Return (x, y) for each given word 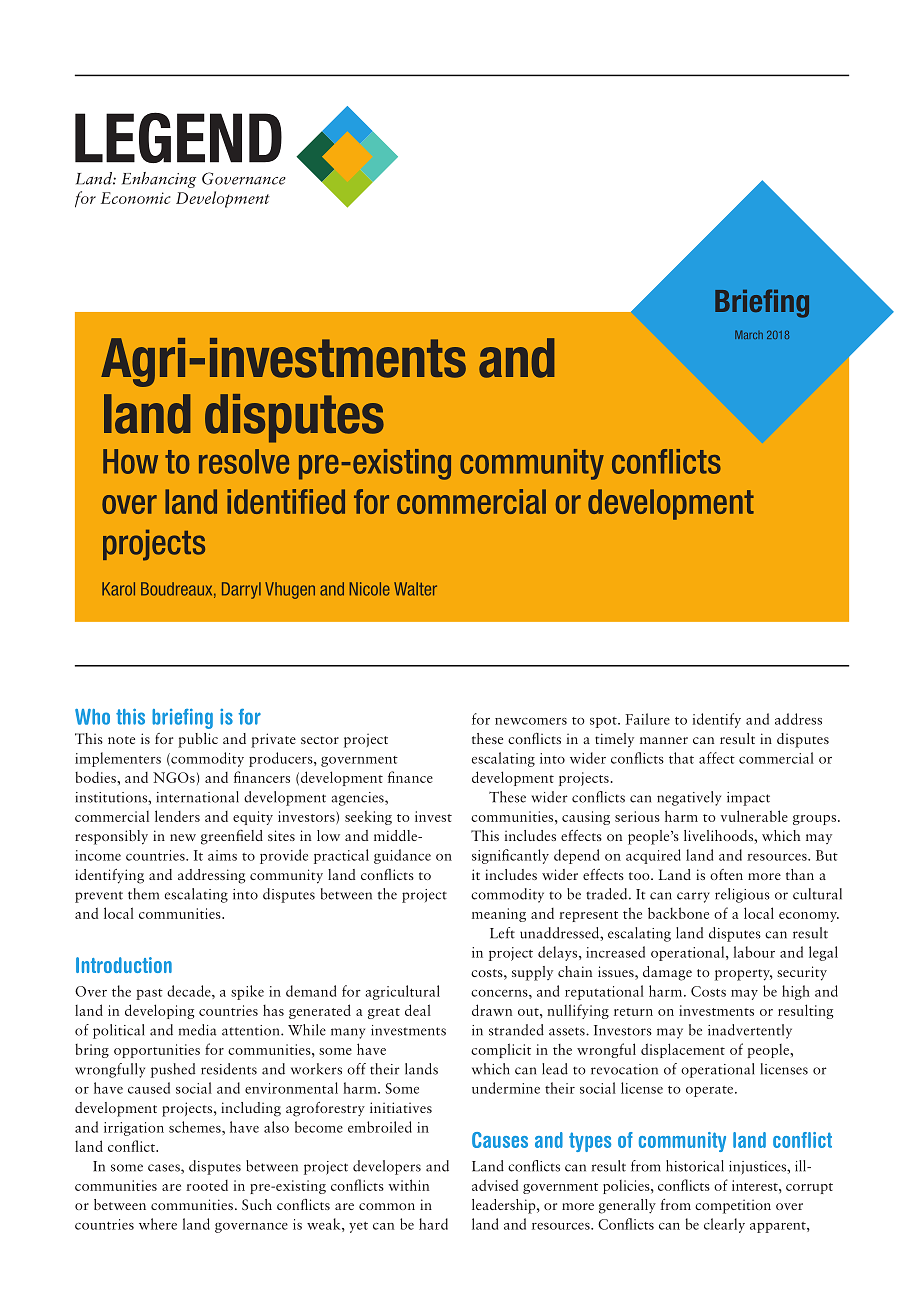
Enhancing (159, 180)
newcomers (531, 721)
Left (502, 933)
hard (433, 1224)
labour (754, 952)
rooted (207, 1185)
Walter (415, 589)
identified (286, 501)
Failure (648, 719)
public (198, 740)
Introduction (124, 965)
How (130, 461)
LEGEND (178, 137)
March (749, 334)
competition (733, 1206)
